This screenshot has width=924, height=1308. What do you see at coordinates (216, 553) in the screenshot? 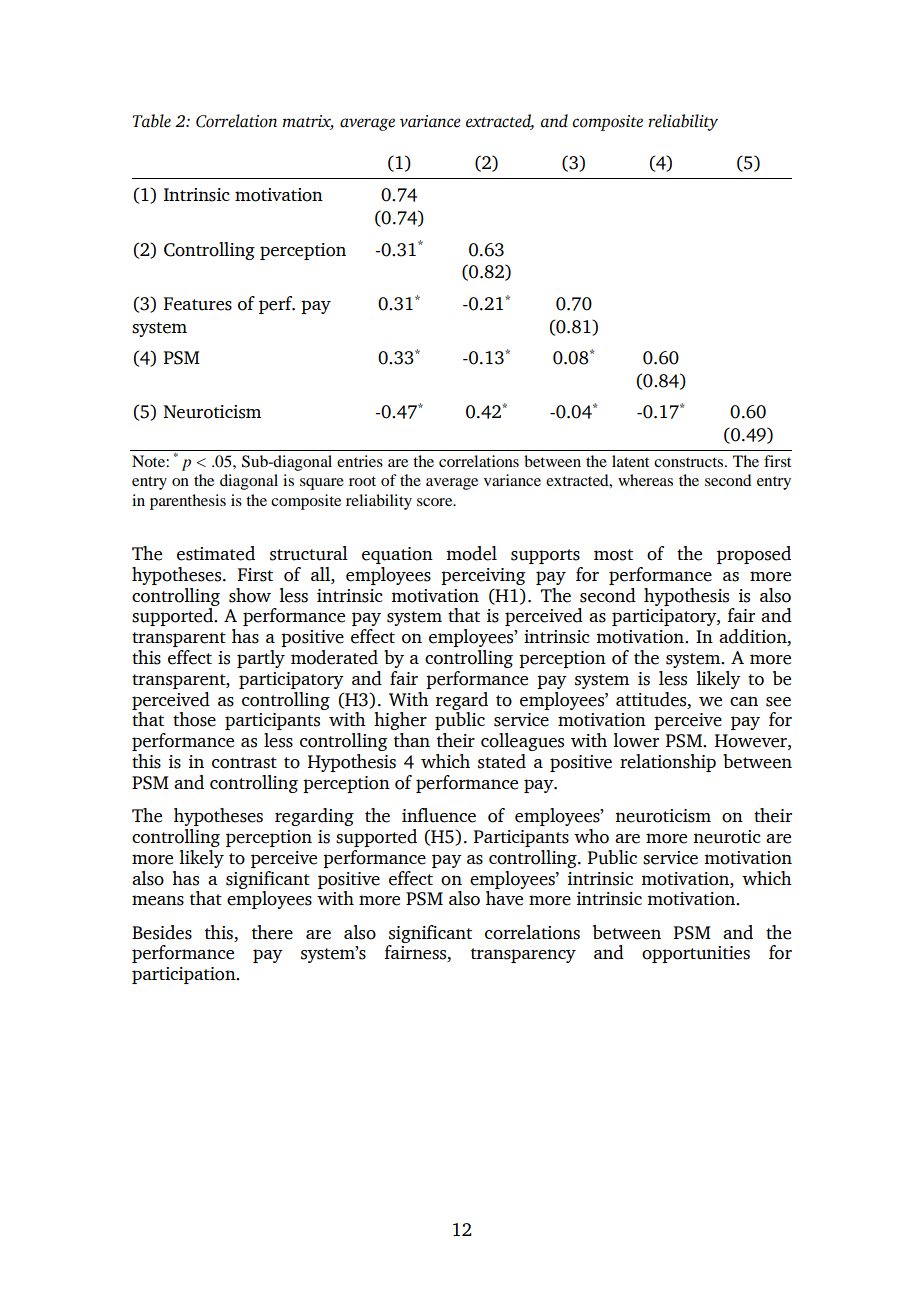
I see `estimated` at bounding box center [216, 553].
